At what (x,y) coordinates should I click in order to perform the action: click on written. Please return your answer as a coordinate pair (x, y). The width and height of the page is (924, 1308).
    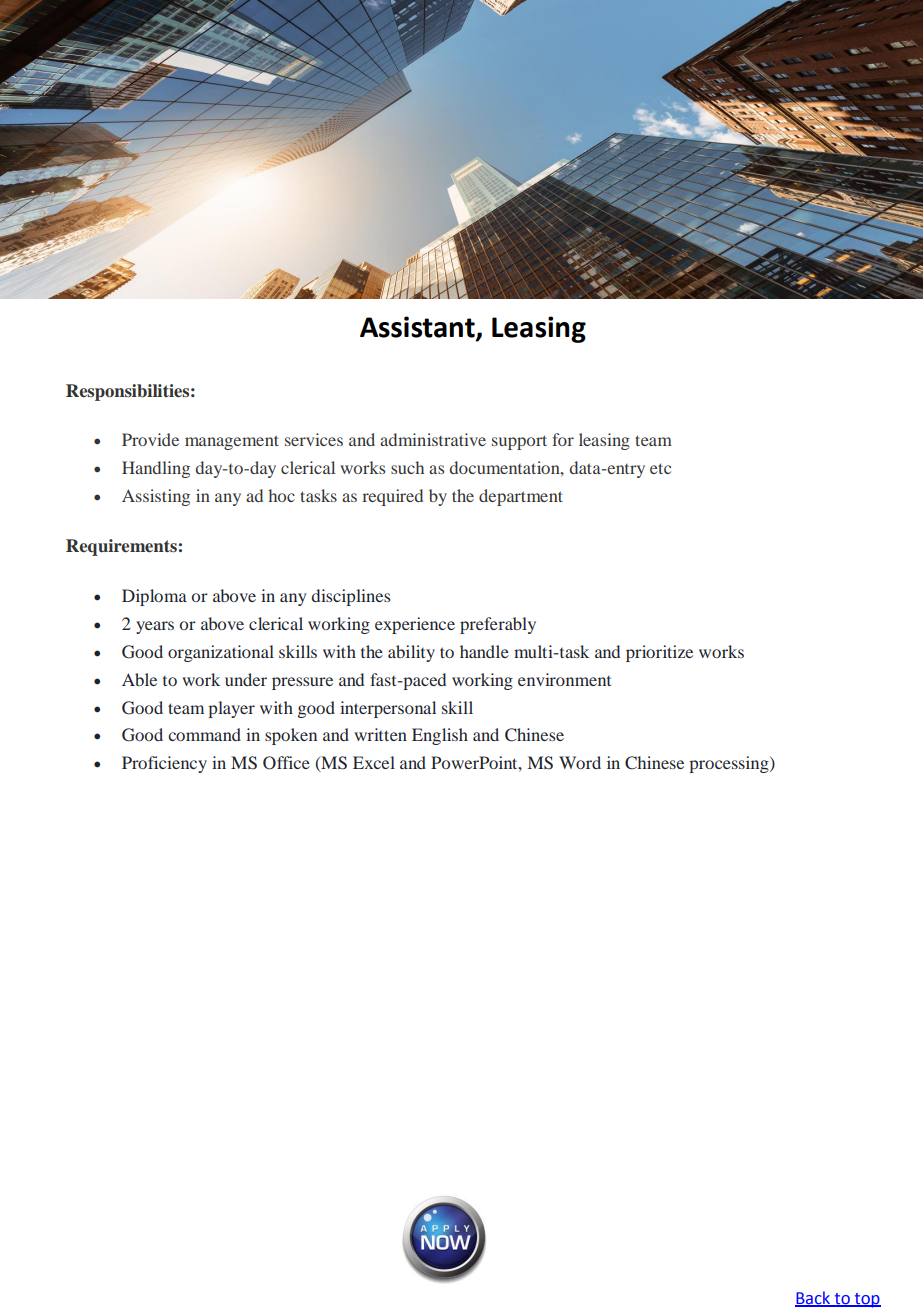
    Looking at the image, I should click on (380, 734).
